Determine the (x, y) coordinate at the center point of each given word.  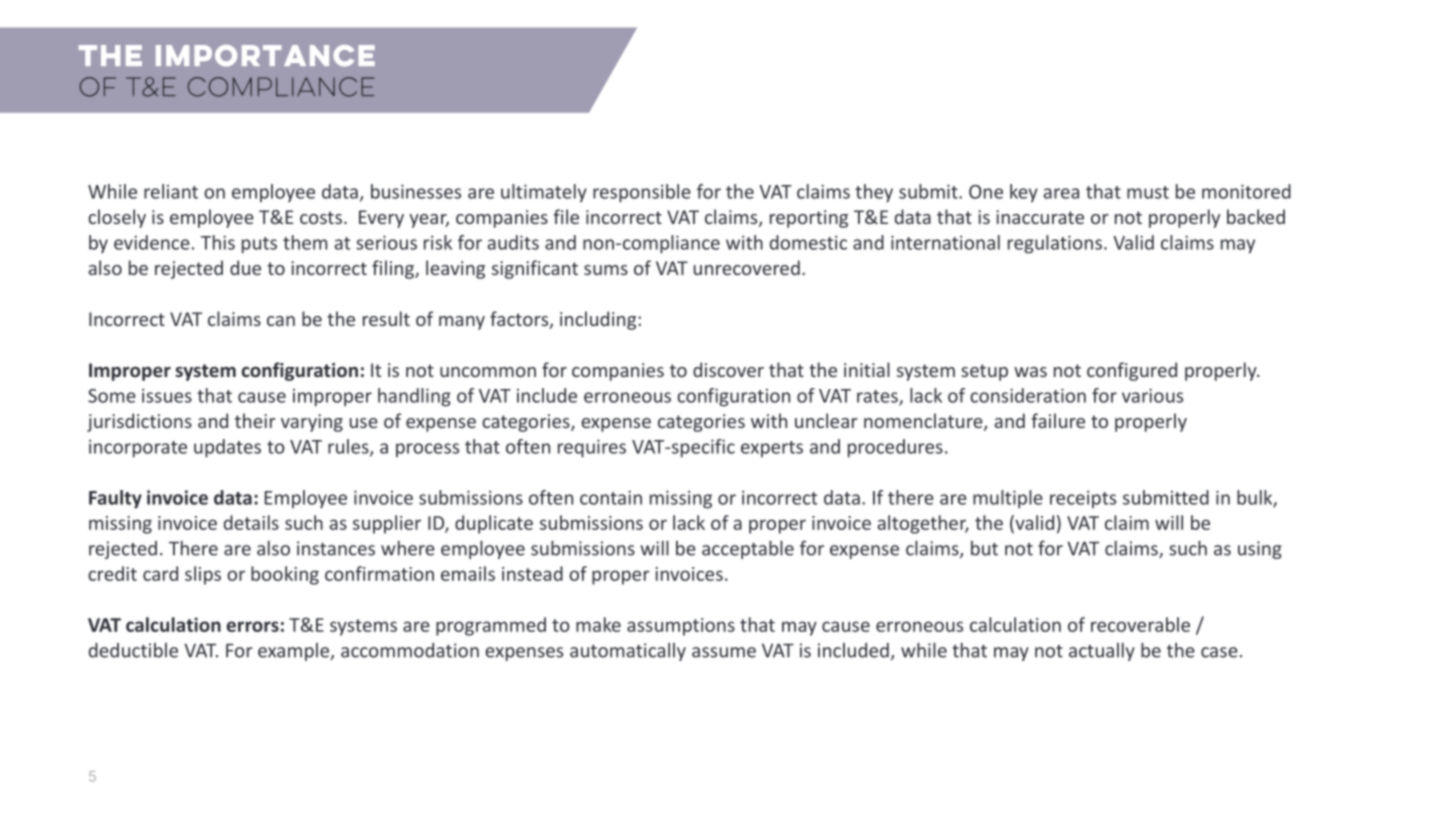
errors (253, 626)
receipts (1083, 499)
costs (321, 217)
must (1148, 192)
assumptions (681, 627)
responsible (642, 193)
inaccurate (1040, 217)
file (566, 216)
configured (1132, 371)
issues (167, 395)
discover (728, 369)
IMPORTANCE (265, 56)
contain (611, 497)
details (251, 522)
